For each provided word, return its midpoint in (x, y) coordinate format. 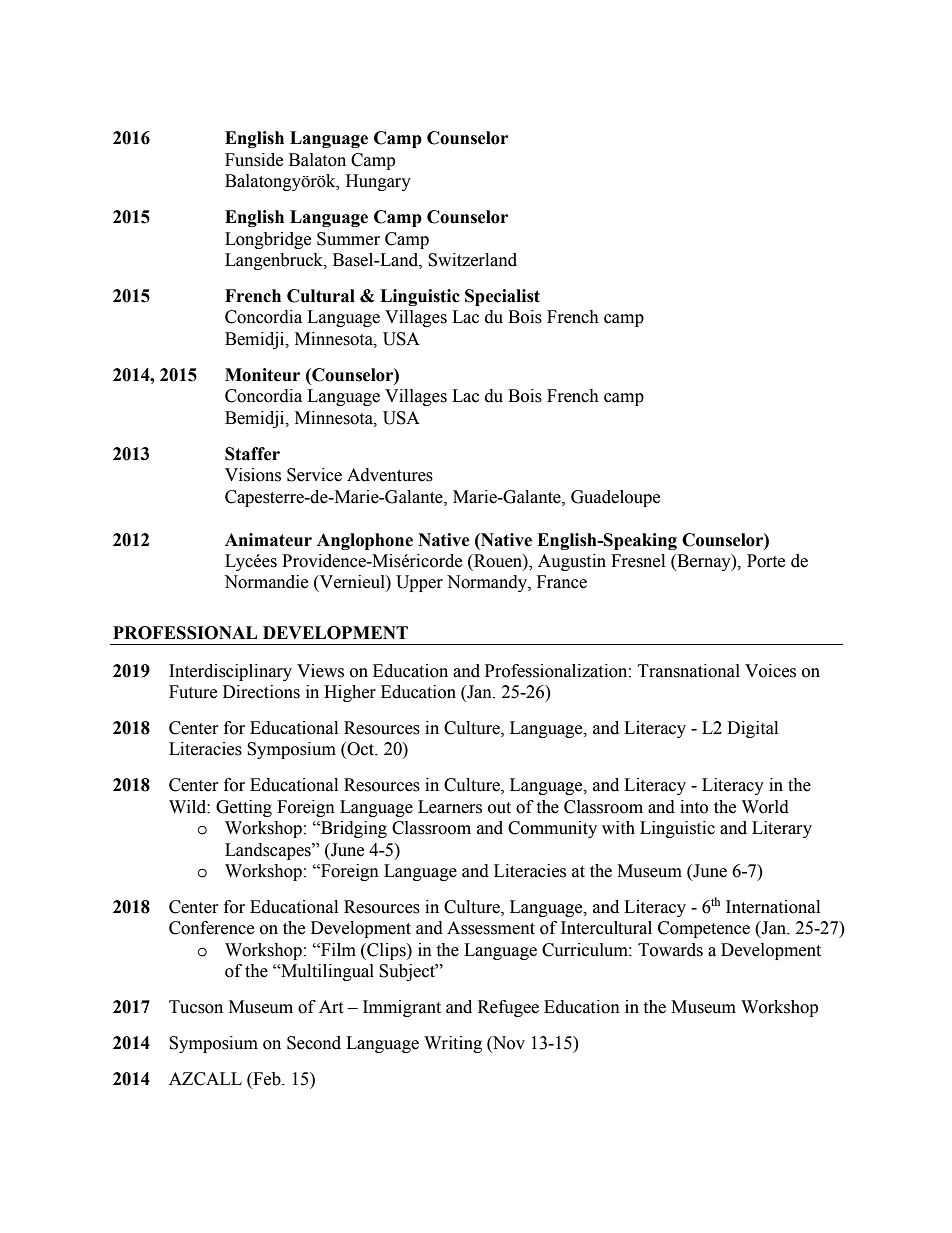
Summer (348, 239)
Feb (267, 1079)
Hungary (378, 182)
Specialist (502, 297)
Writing (453, 1044)
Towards (670, 950)
